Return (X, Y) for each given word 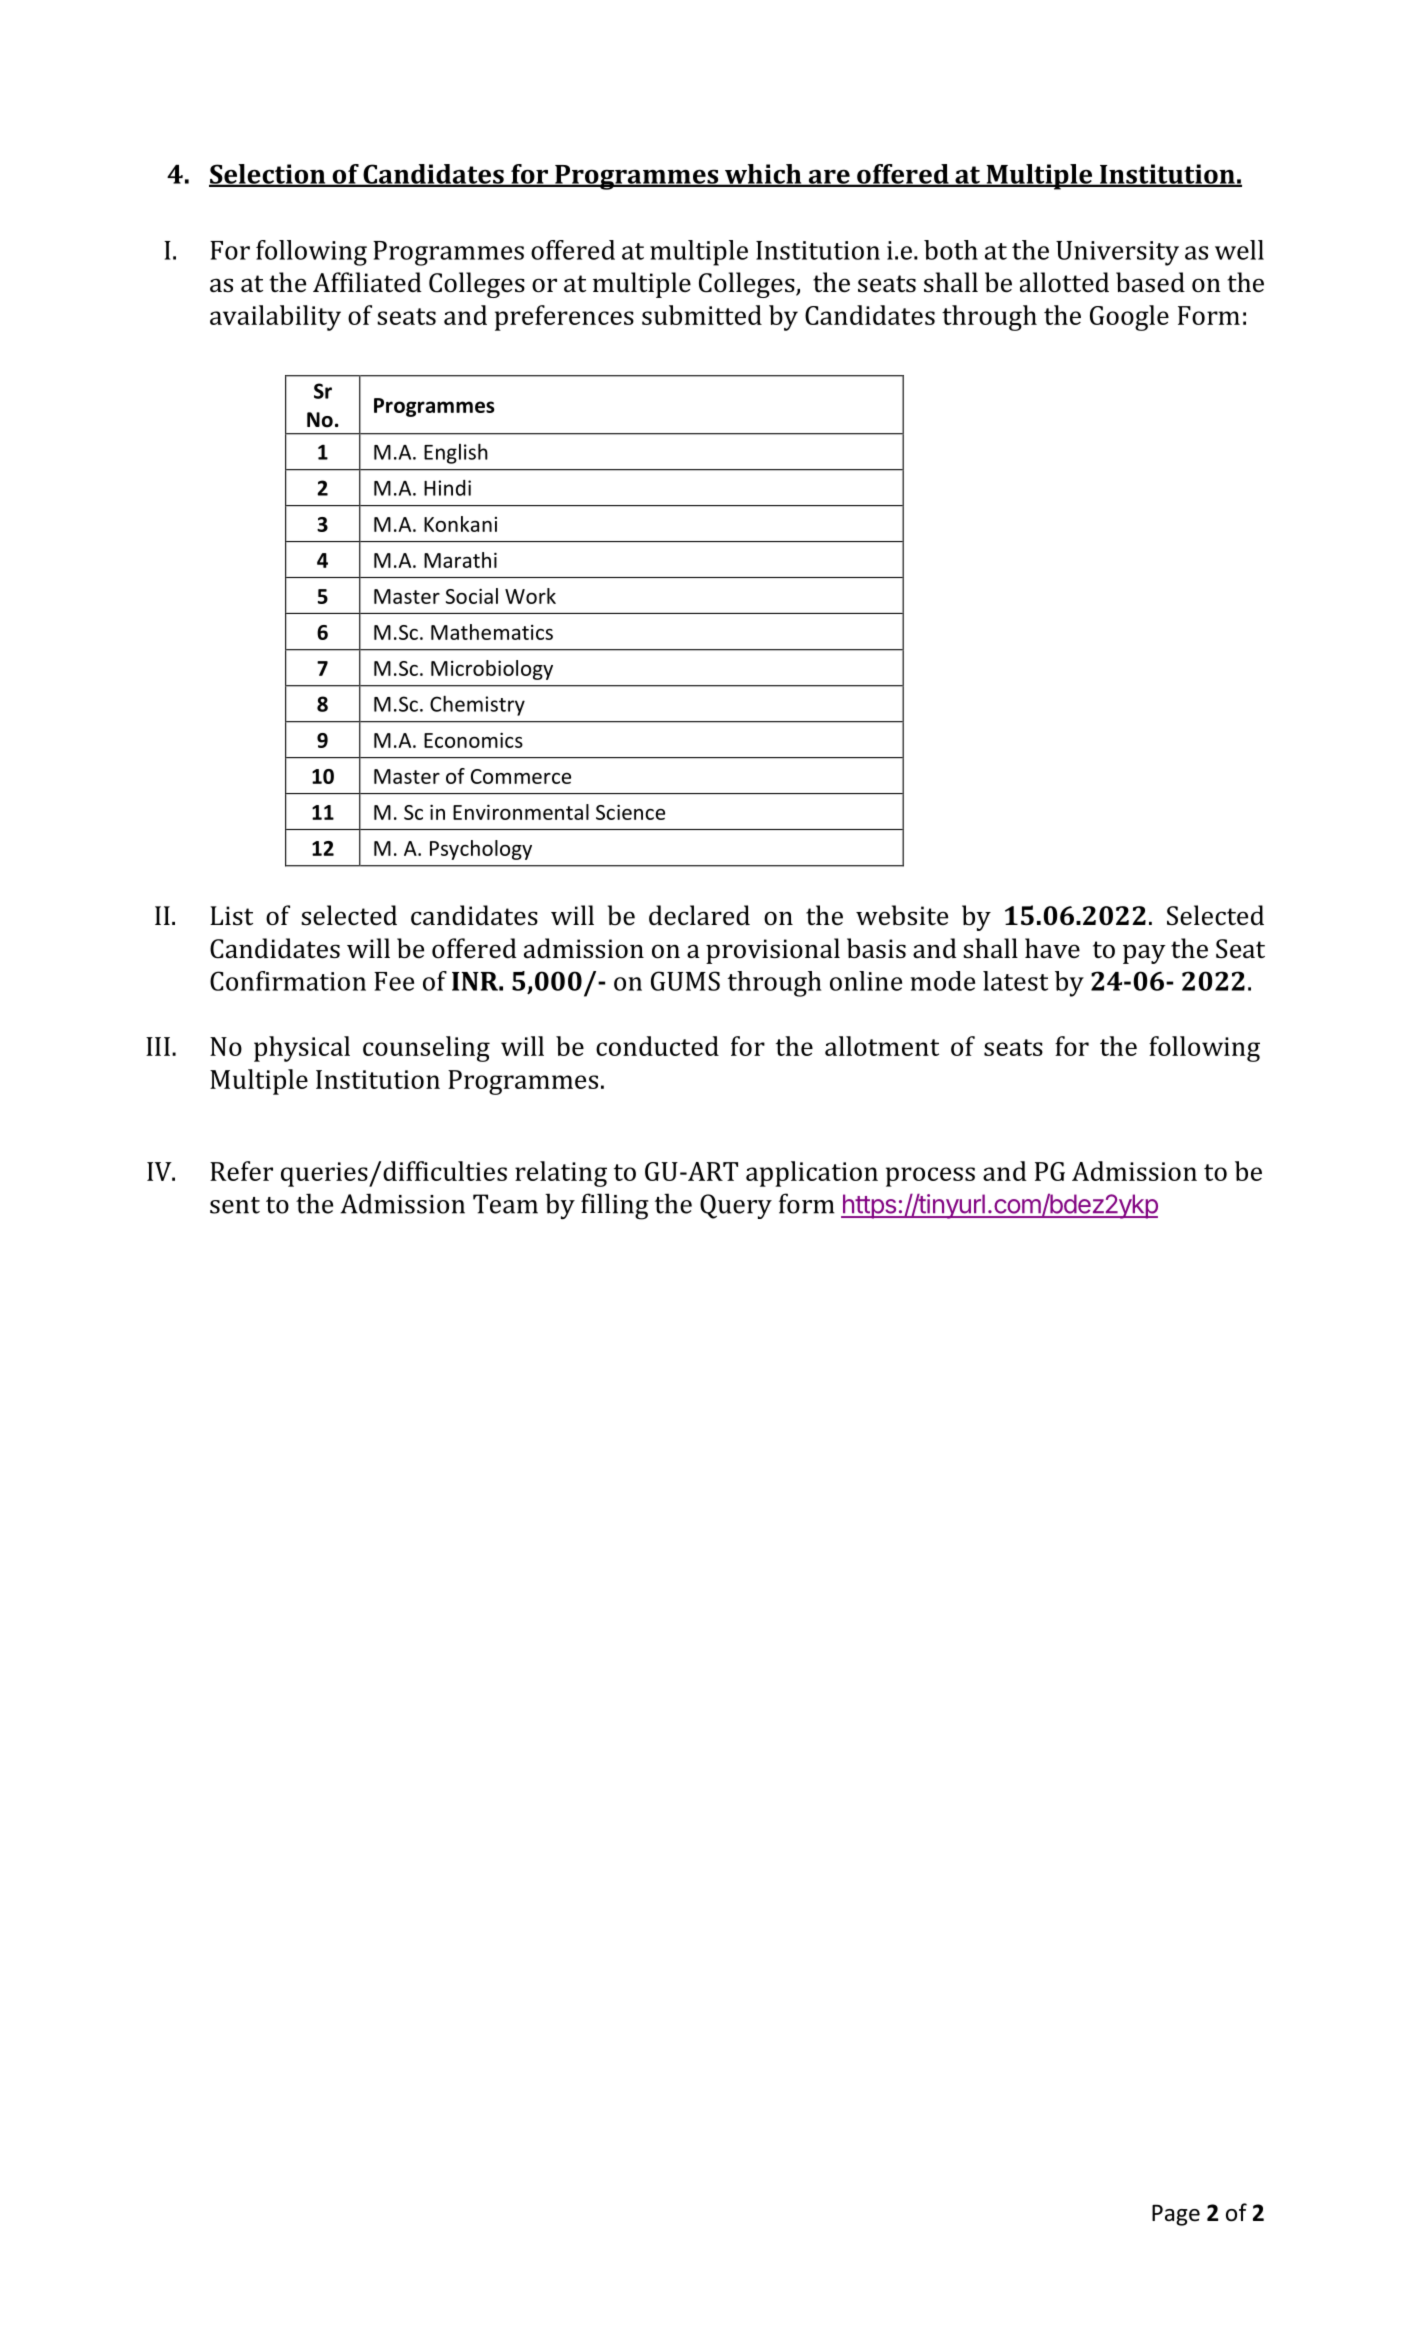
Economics (473, 740)
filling (615, 1206)
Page (1176, 2215)
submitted (702, 315)
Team (505, 1204)
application (812, 1174)
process (930, 1177)
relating (561, 1174)
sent (235, 1205)
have (1052, 948)
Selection (268, 175)
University (1117, 253)
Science (630, 812)
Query (736, 1206)
